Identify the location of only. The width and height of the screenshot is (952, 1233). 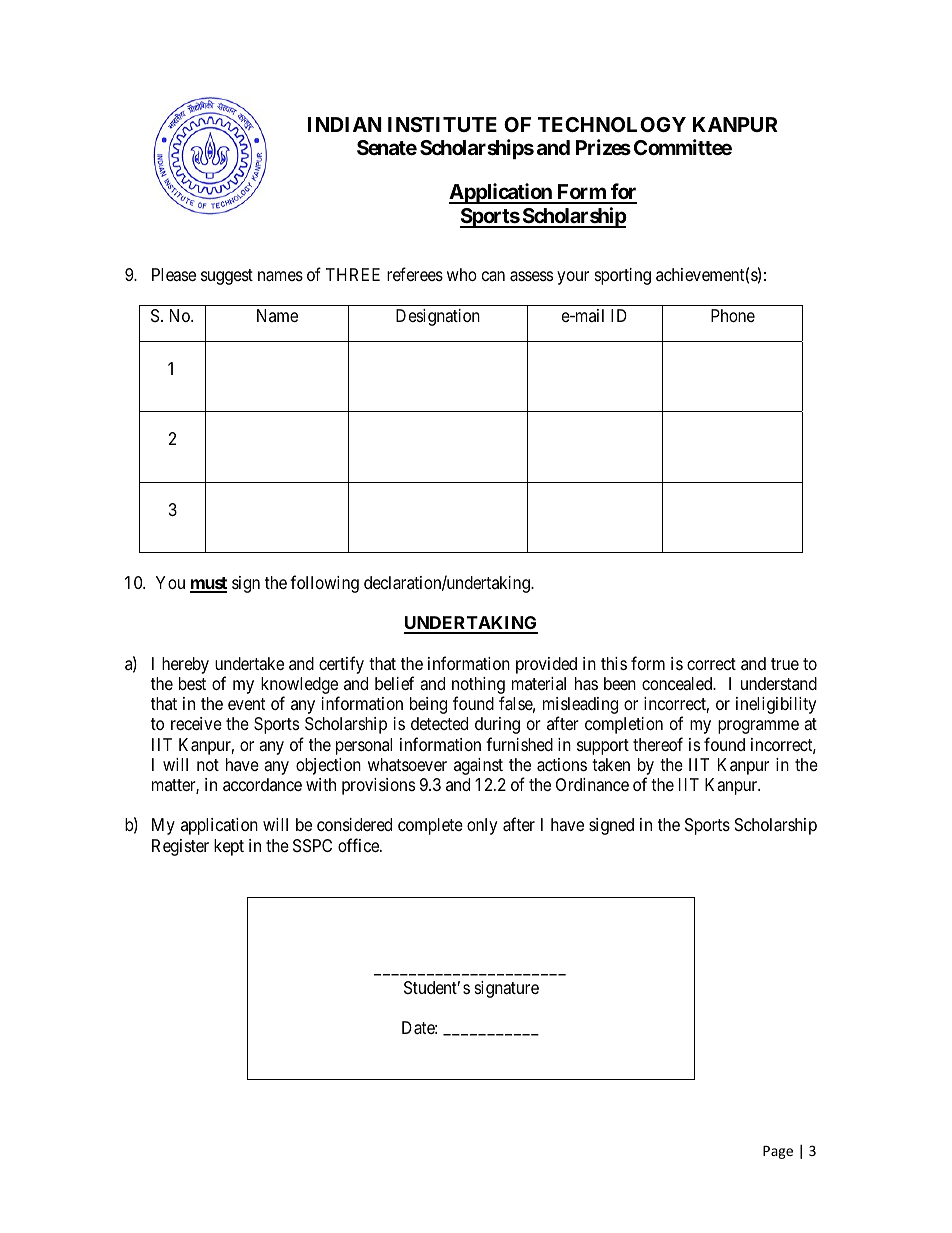
(482, 826).
